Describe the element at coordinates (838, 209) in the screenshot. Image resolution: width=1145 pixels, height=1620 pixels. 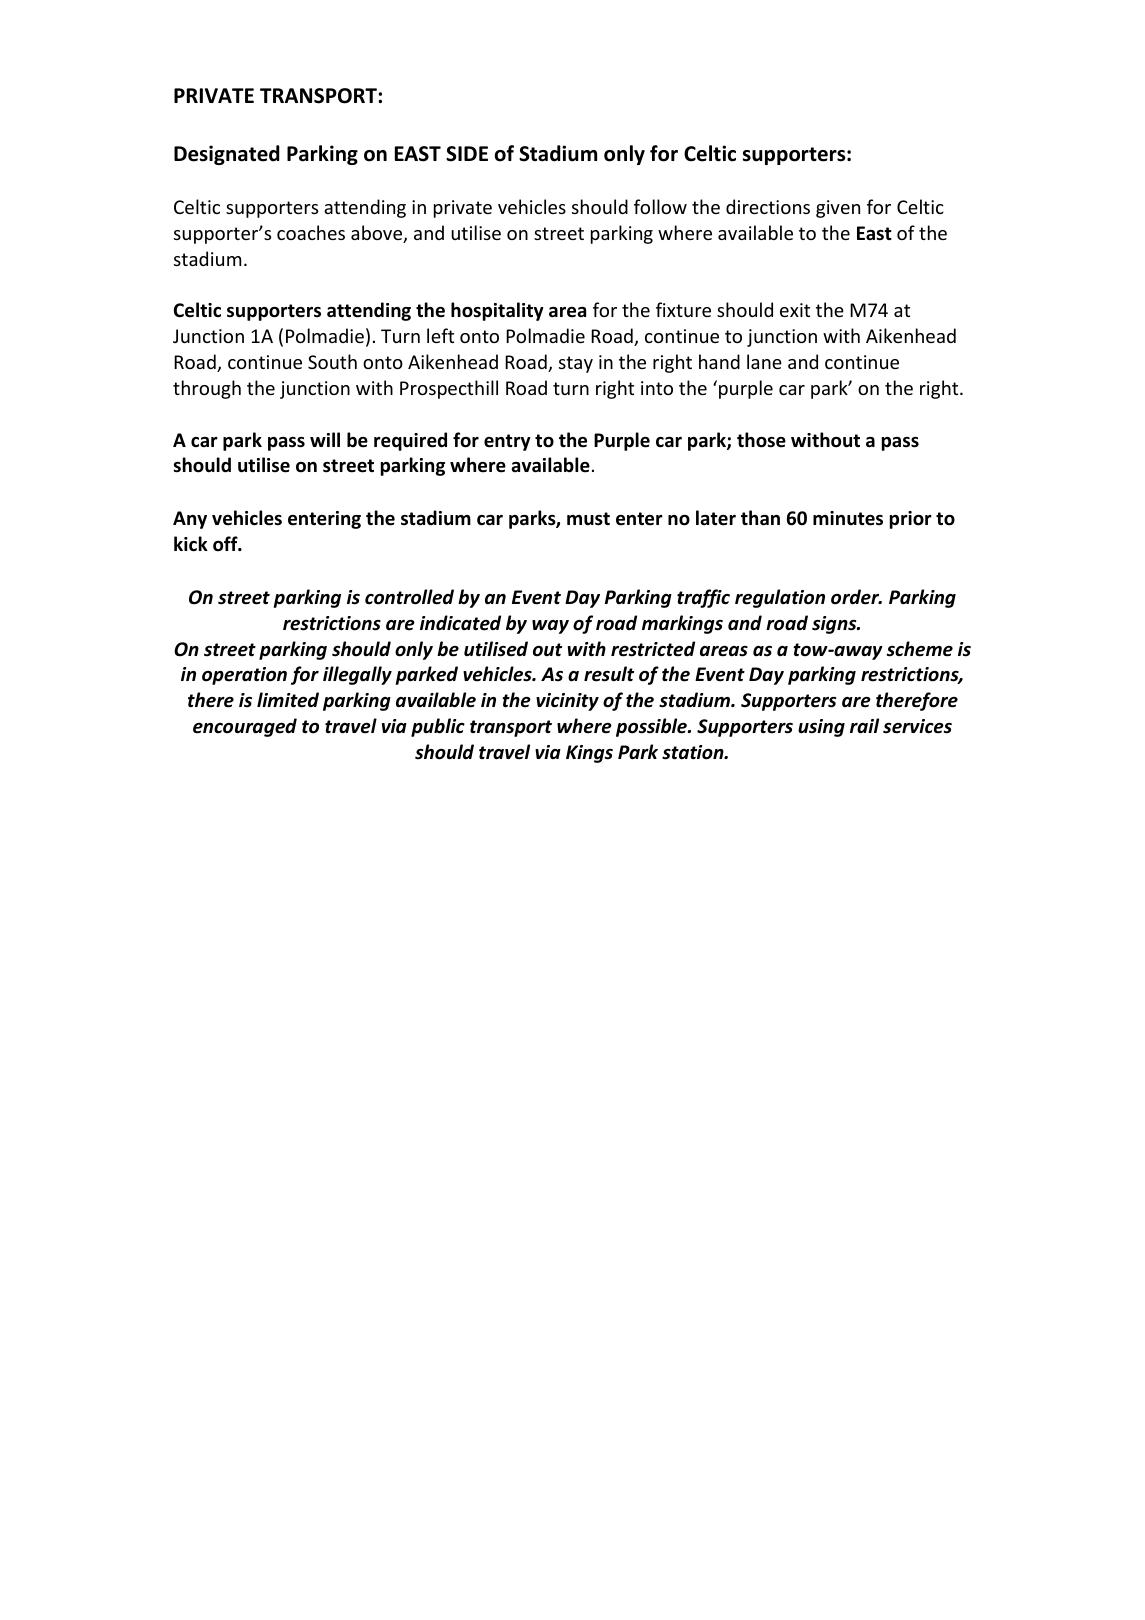
I see `given` at that location.
